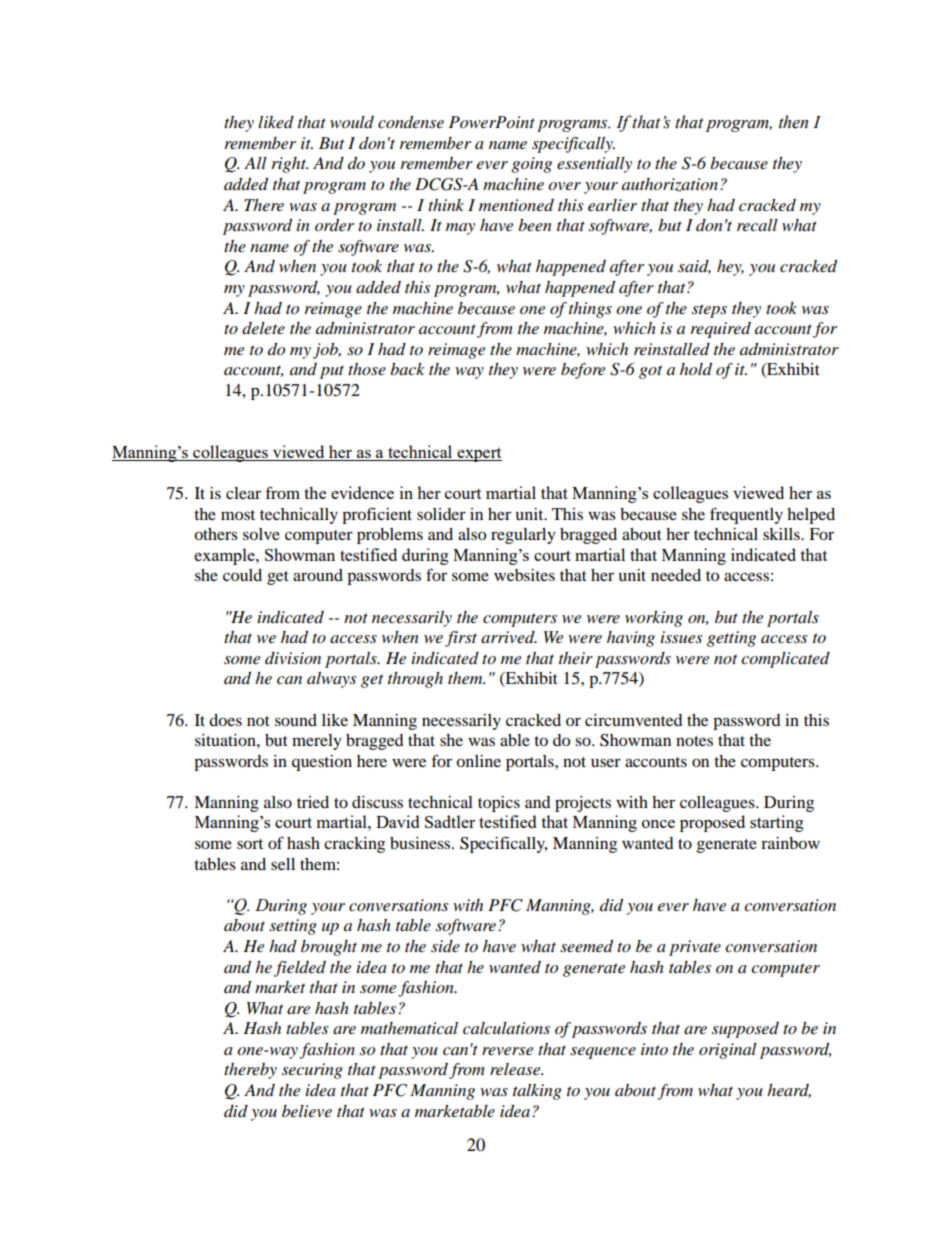 This document has height=1233, width=952. I want to click on release, so click(516, 1069).
